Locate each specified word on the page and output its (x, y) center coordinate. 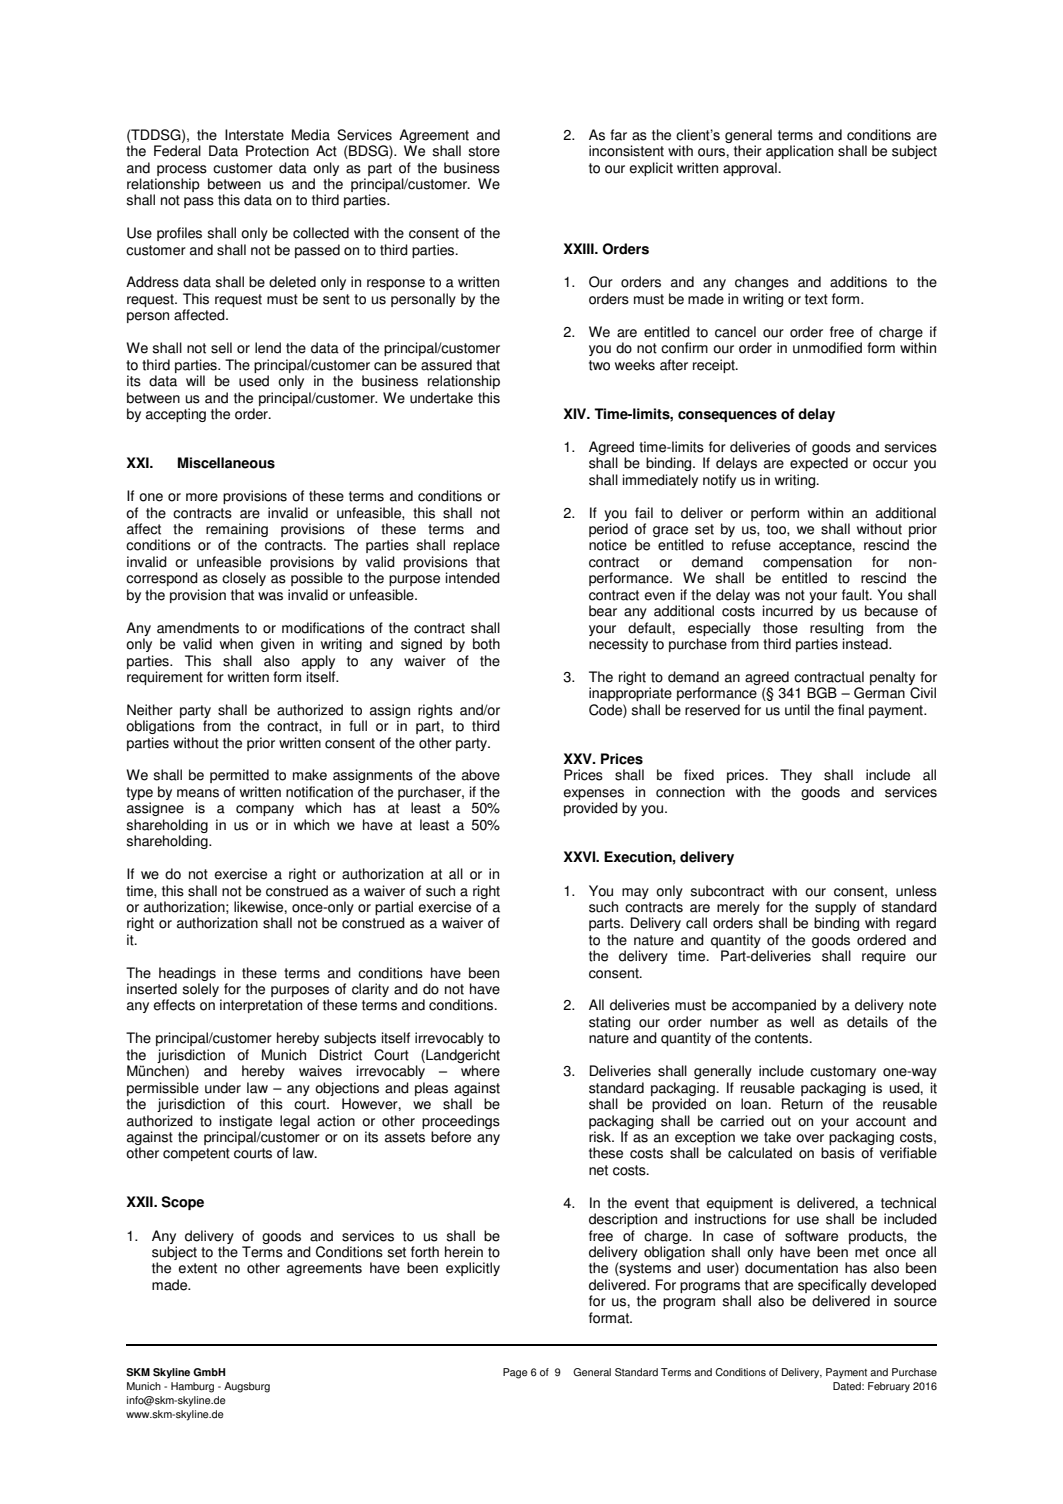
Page (515, 1373)
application (799, 152)
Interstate (254, 135)
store (484, 151)
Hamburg (192, 1387)
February (889, 1387)
